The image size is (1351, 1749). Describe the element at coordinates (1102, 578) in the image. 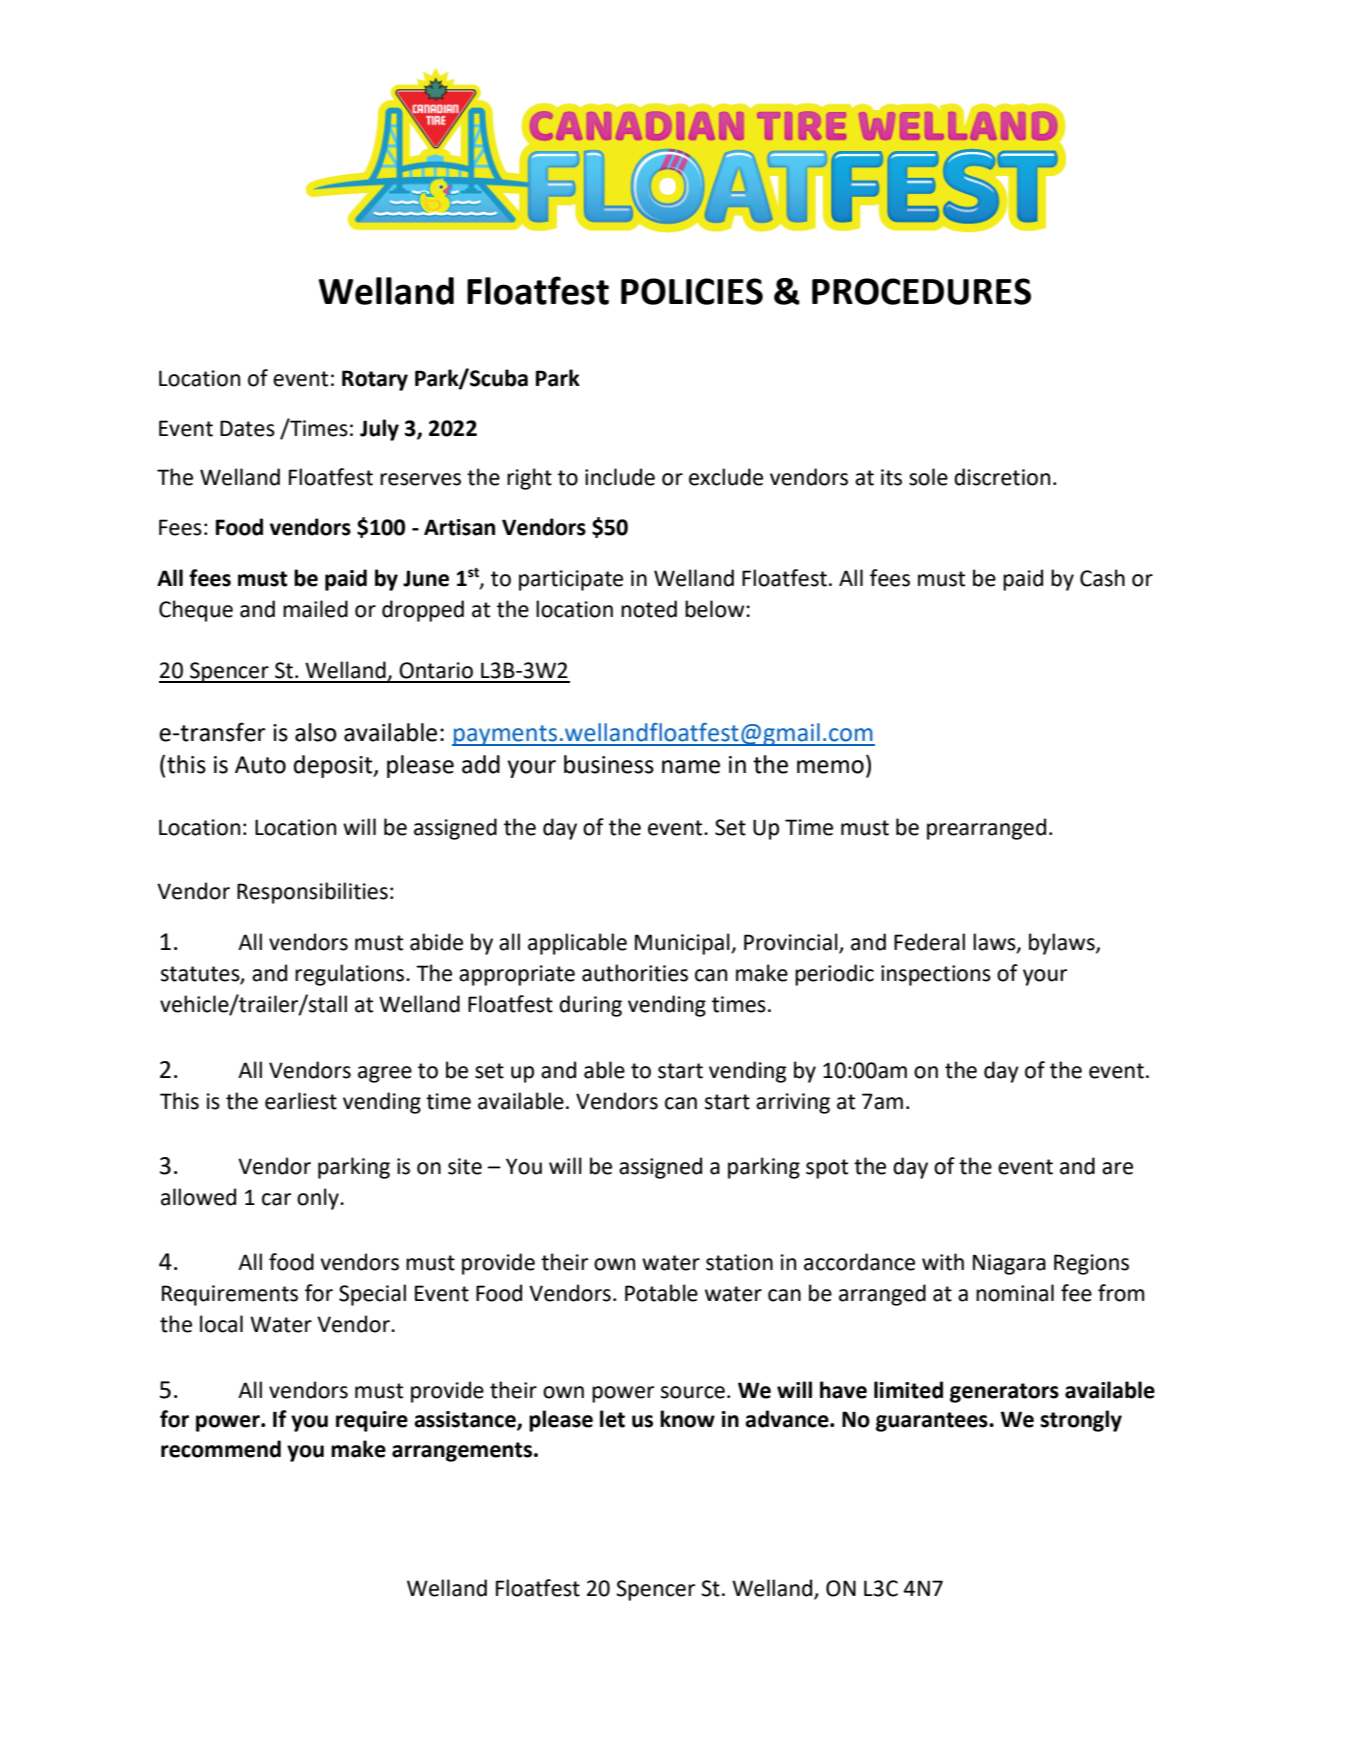

I see `Cash` at that location.
